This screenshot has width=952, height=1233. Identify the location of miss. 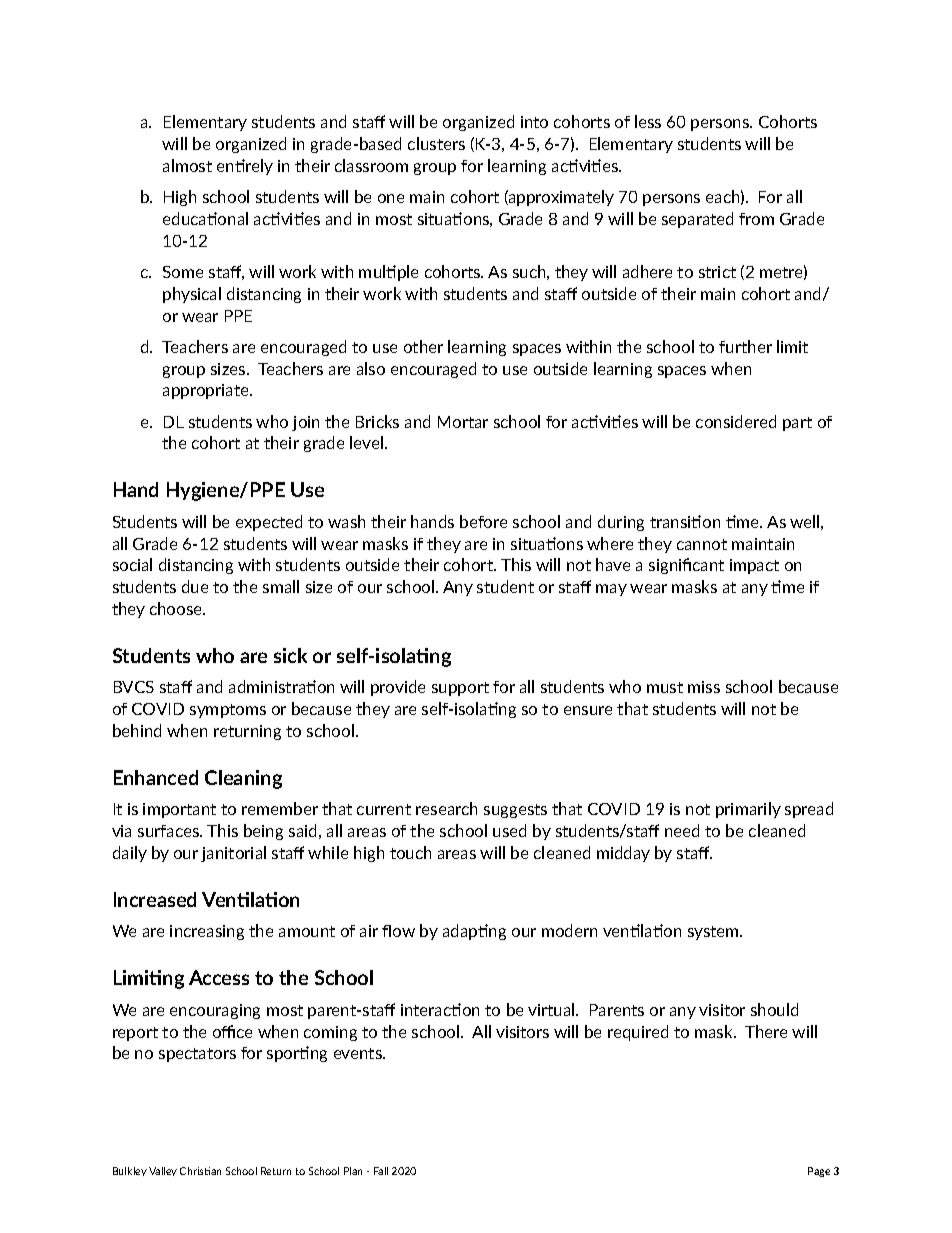
(704, 687).
